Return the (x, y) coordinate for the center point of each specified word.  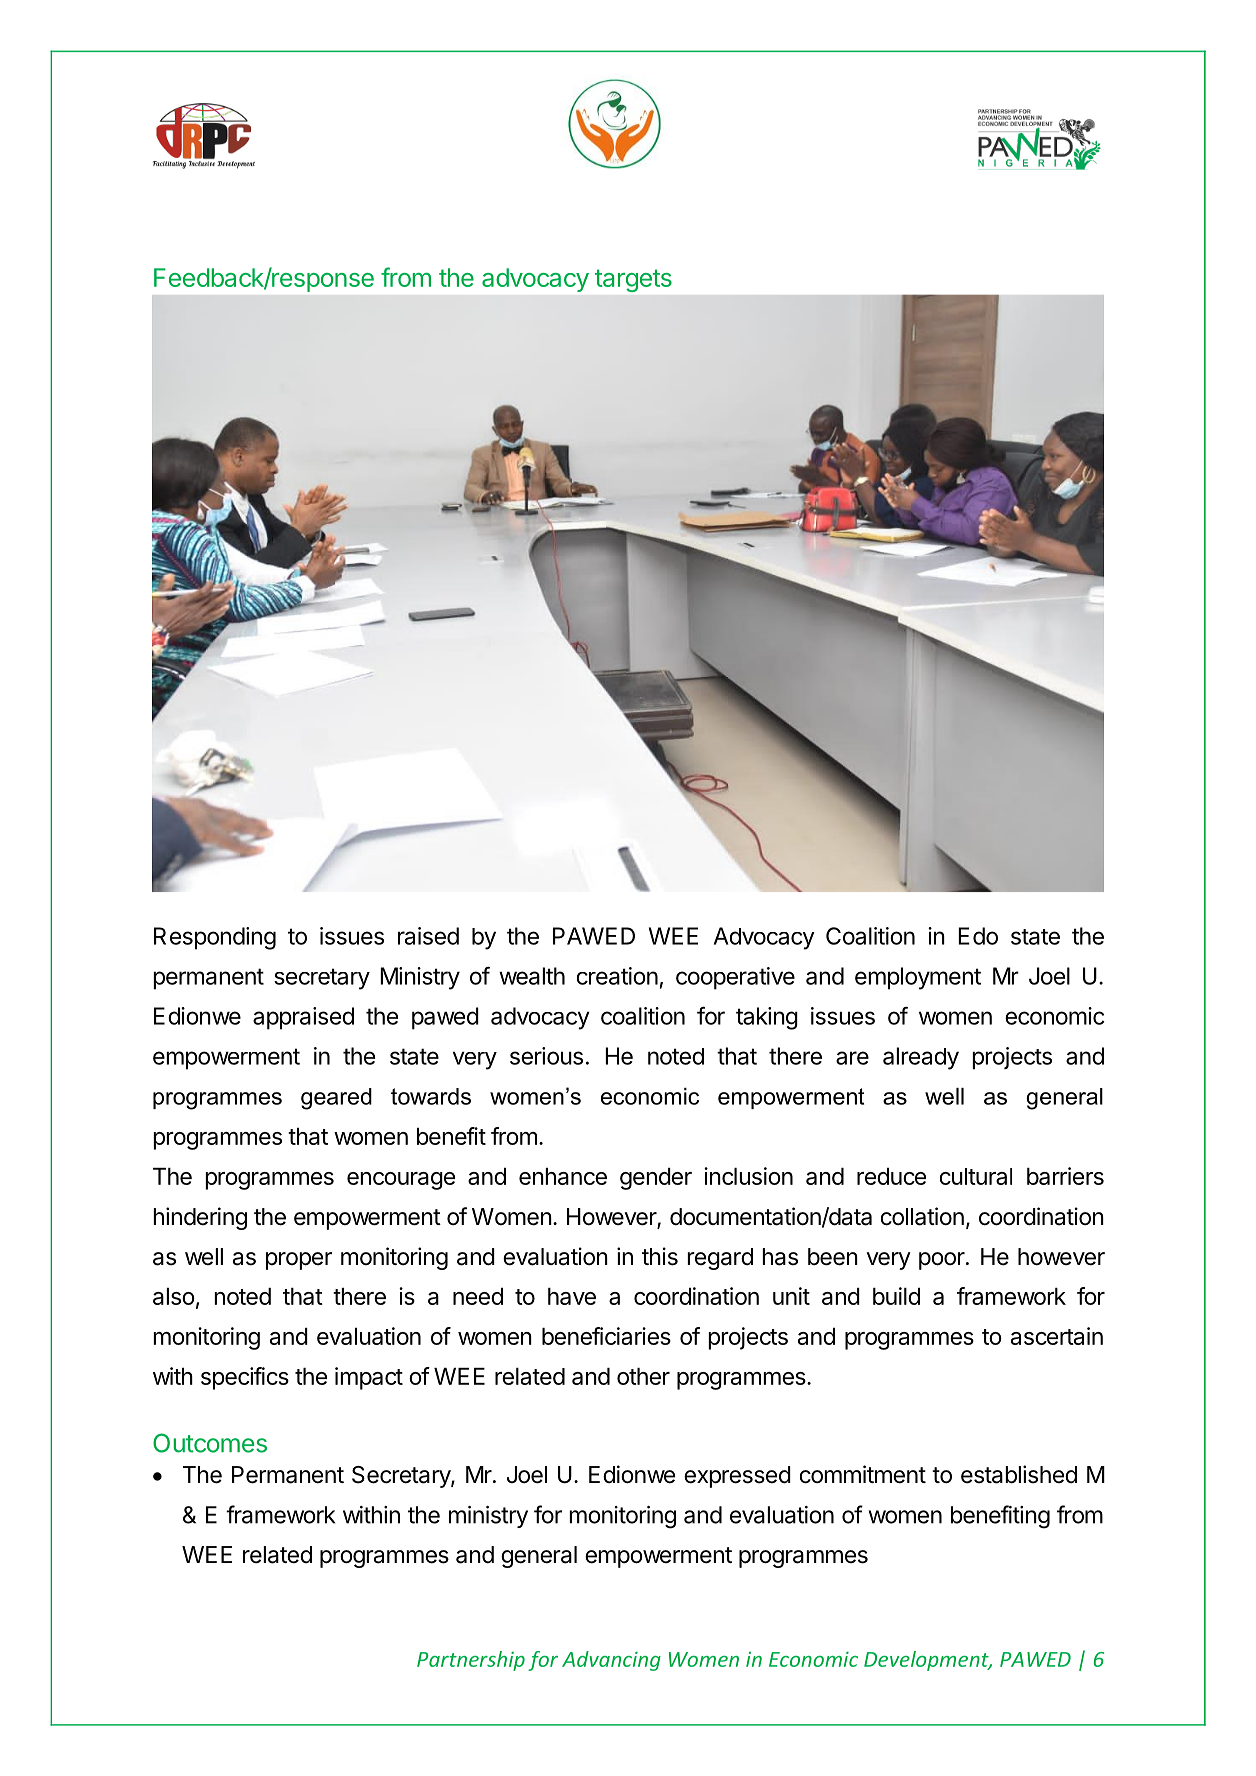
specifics (245, 1378)
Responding (215, 938)
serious (546, 1056)
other (643, 1376)
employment (918, 978)
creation (617, 976)
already (921, 1058)
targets (633, 281)
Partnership (471, 1661)
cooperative (735, 978)
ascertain (1057, 1336)
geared (336, 1099)
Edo (978, 936)
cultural (976, 1176)
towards (431, 1096)
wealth (532, 976)
